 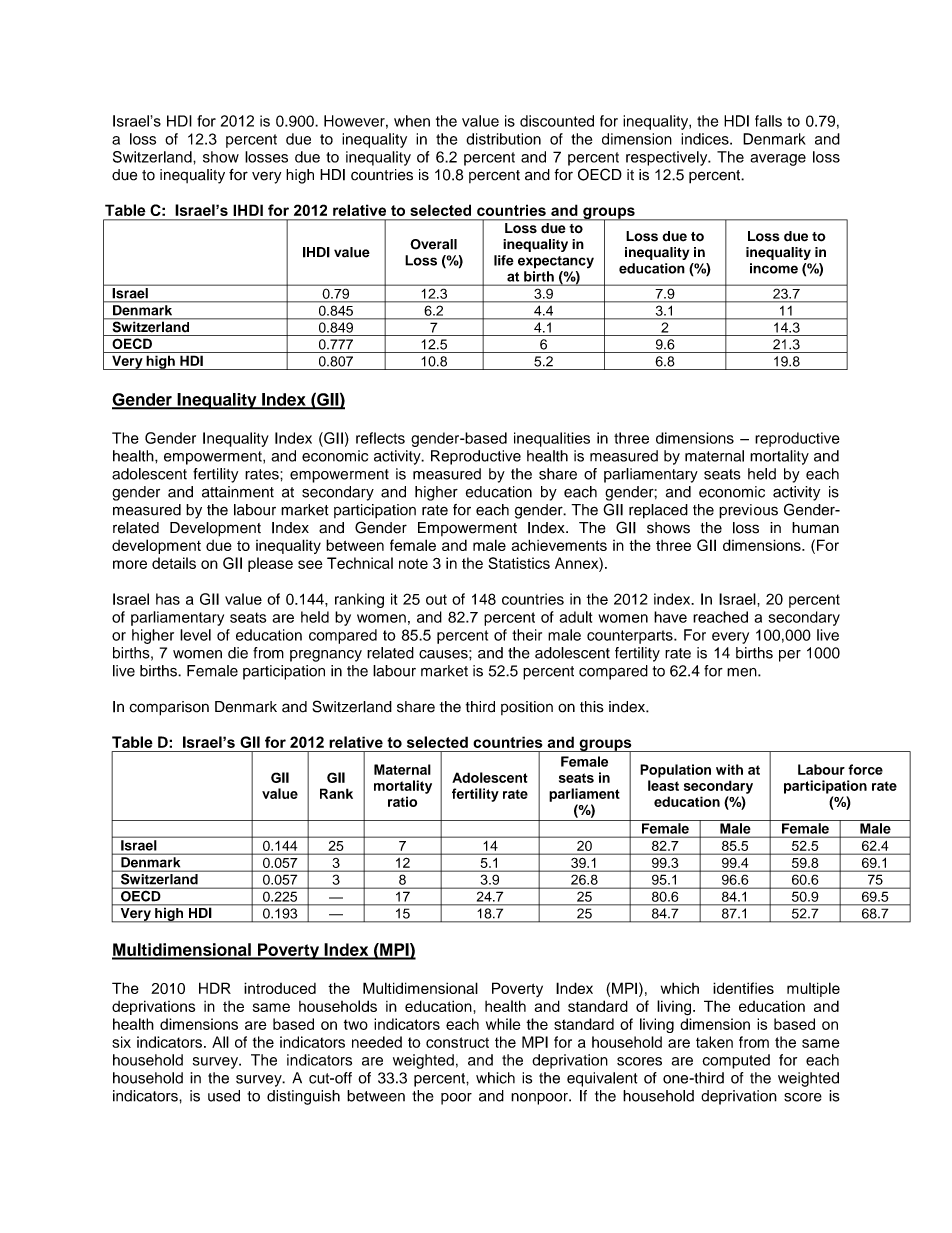 What do you see at coordinates (224, 1096) in the screenshot?
I see `used` at bounding box center [224, 1096].
